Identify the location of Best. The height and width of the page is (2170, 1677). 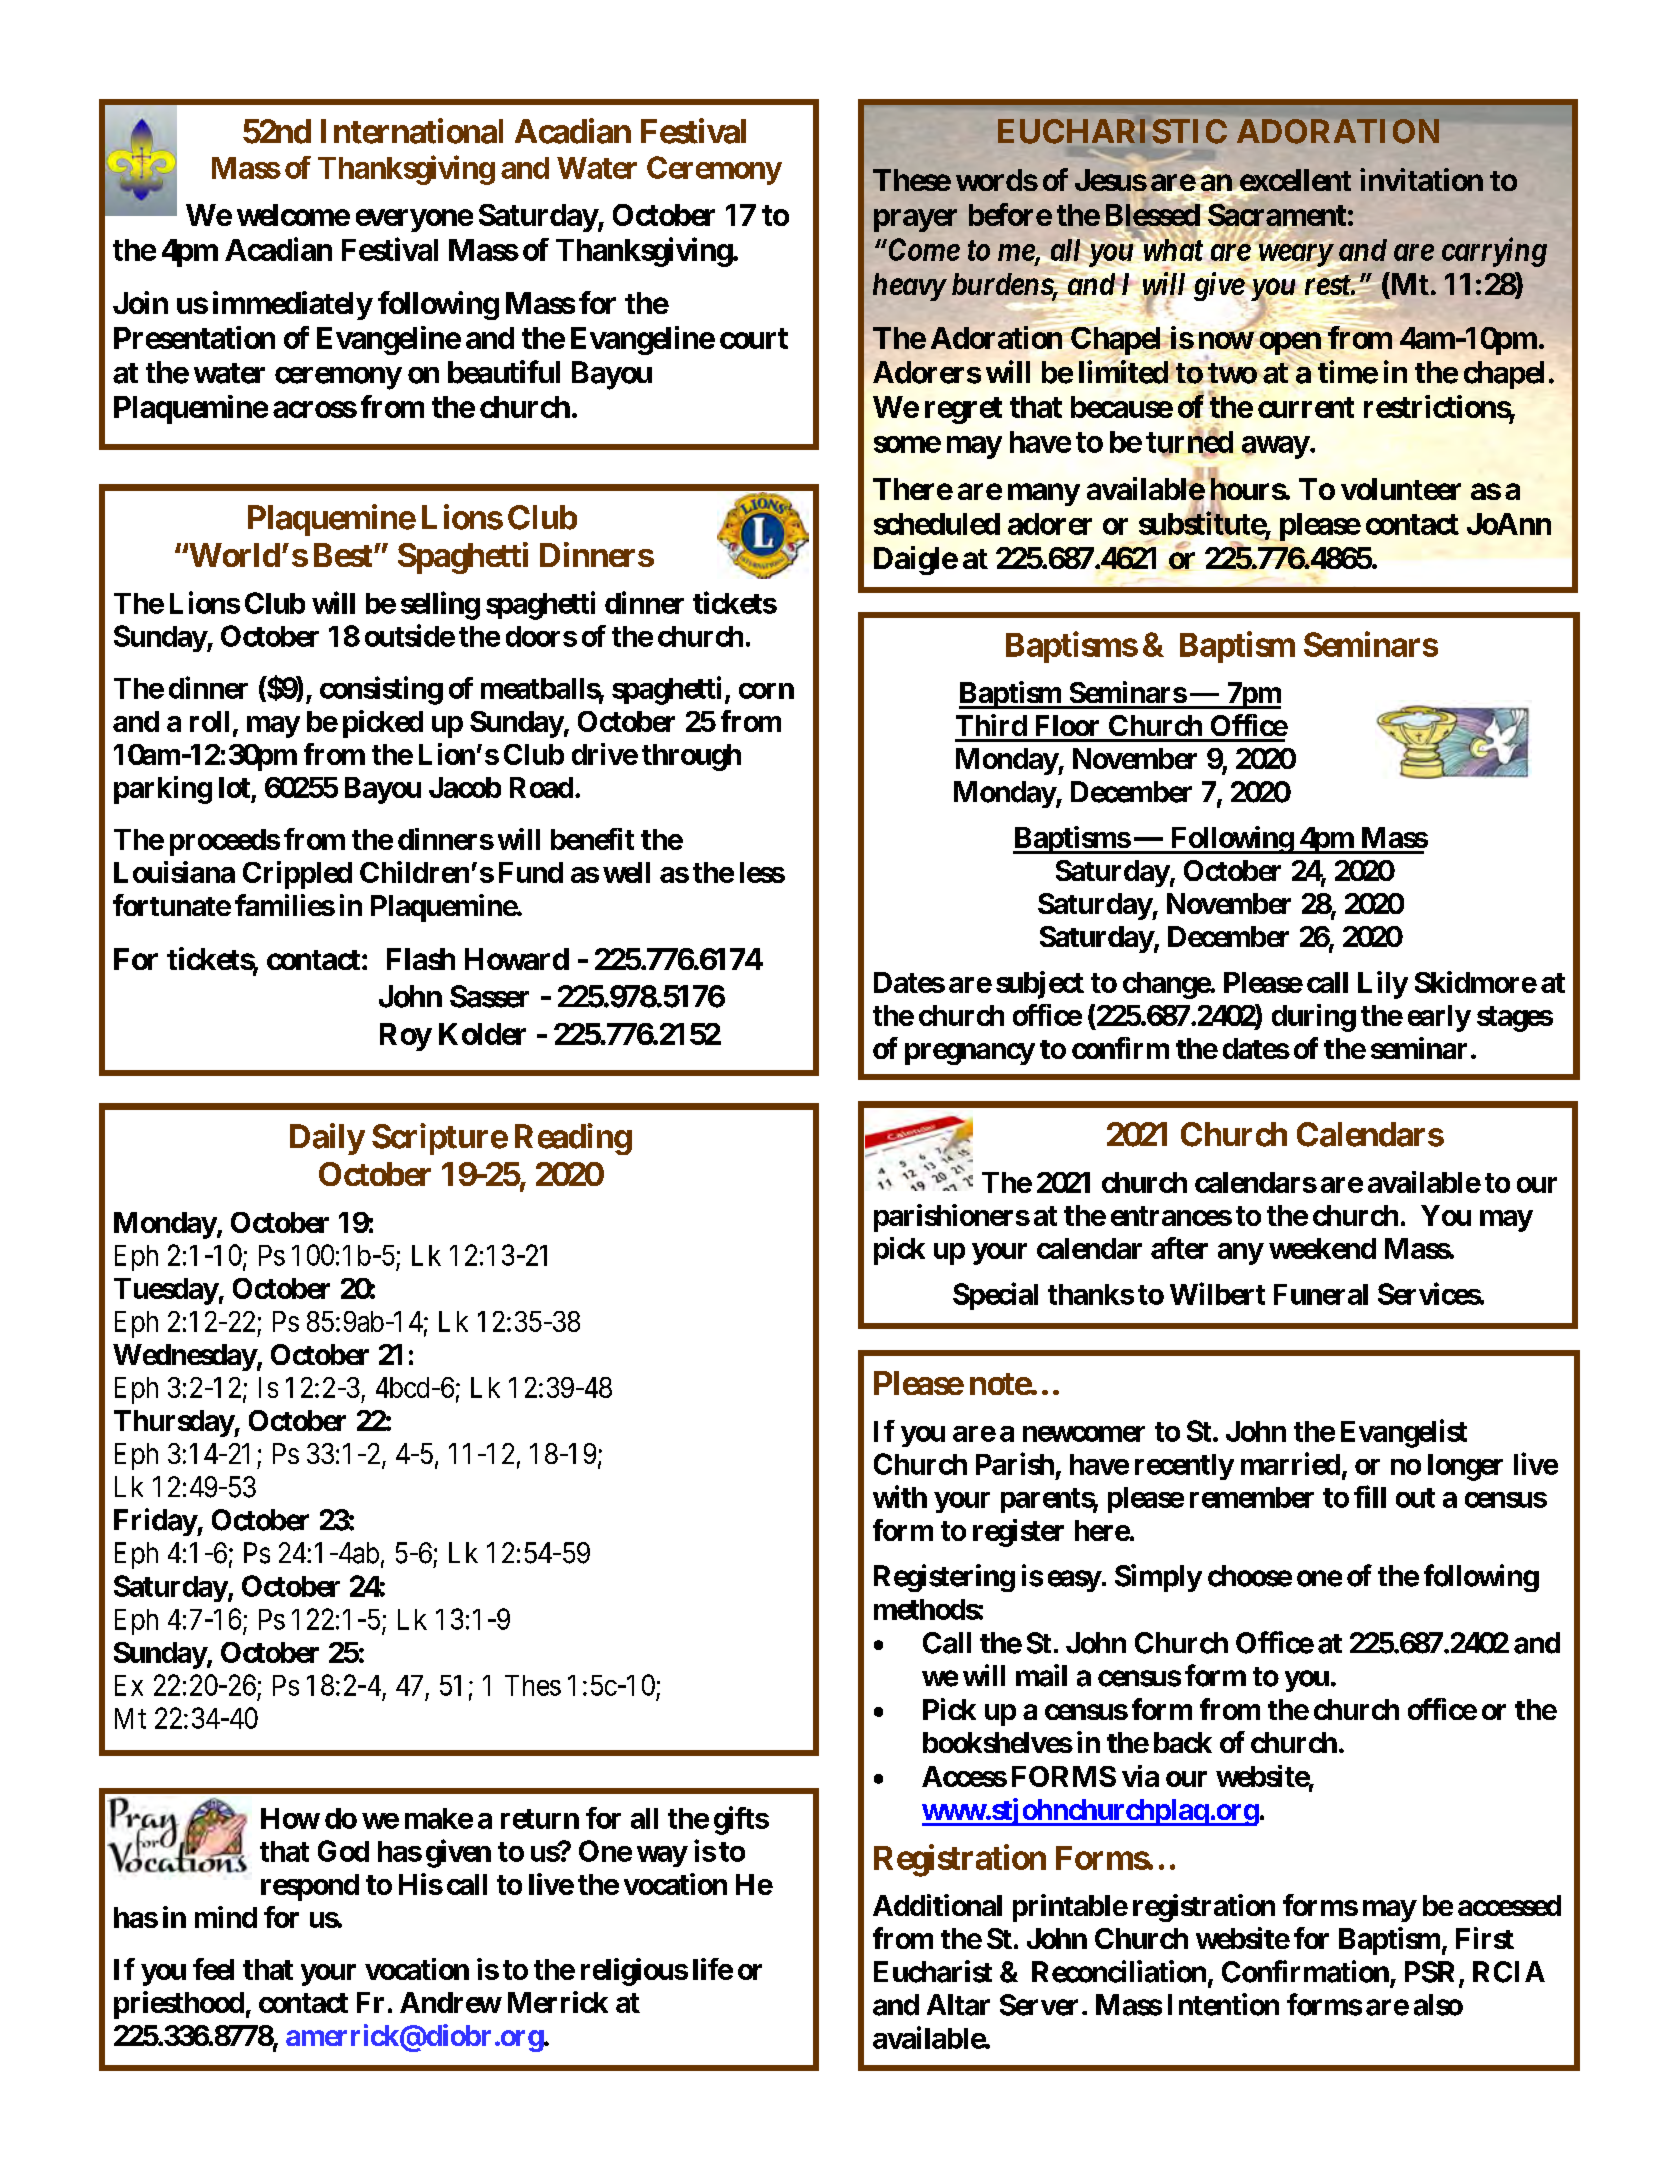
(343, 555).
